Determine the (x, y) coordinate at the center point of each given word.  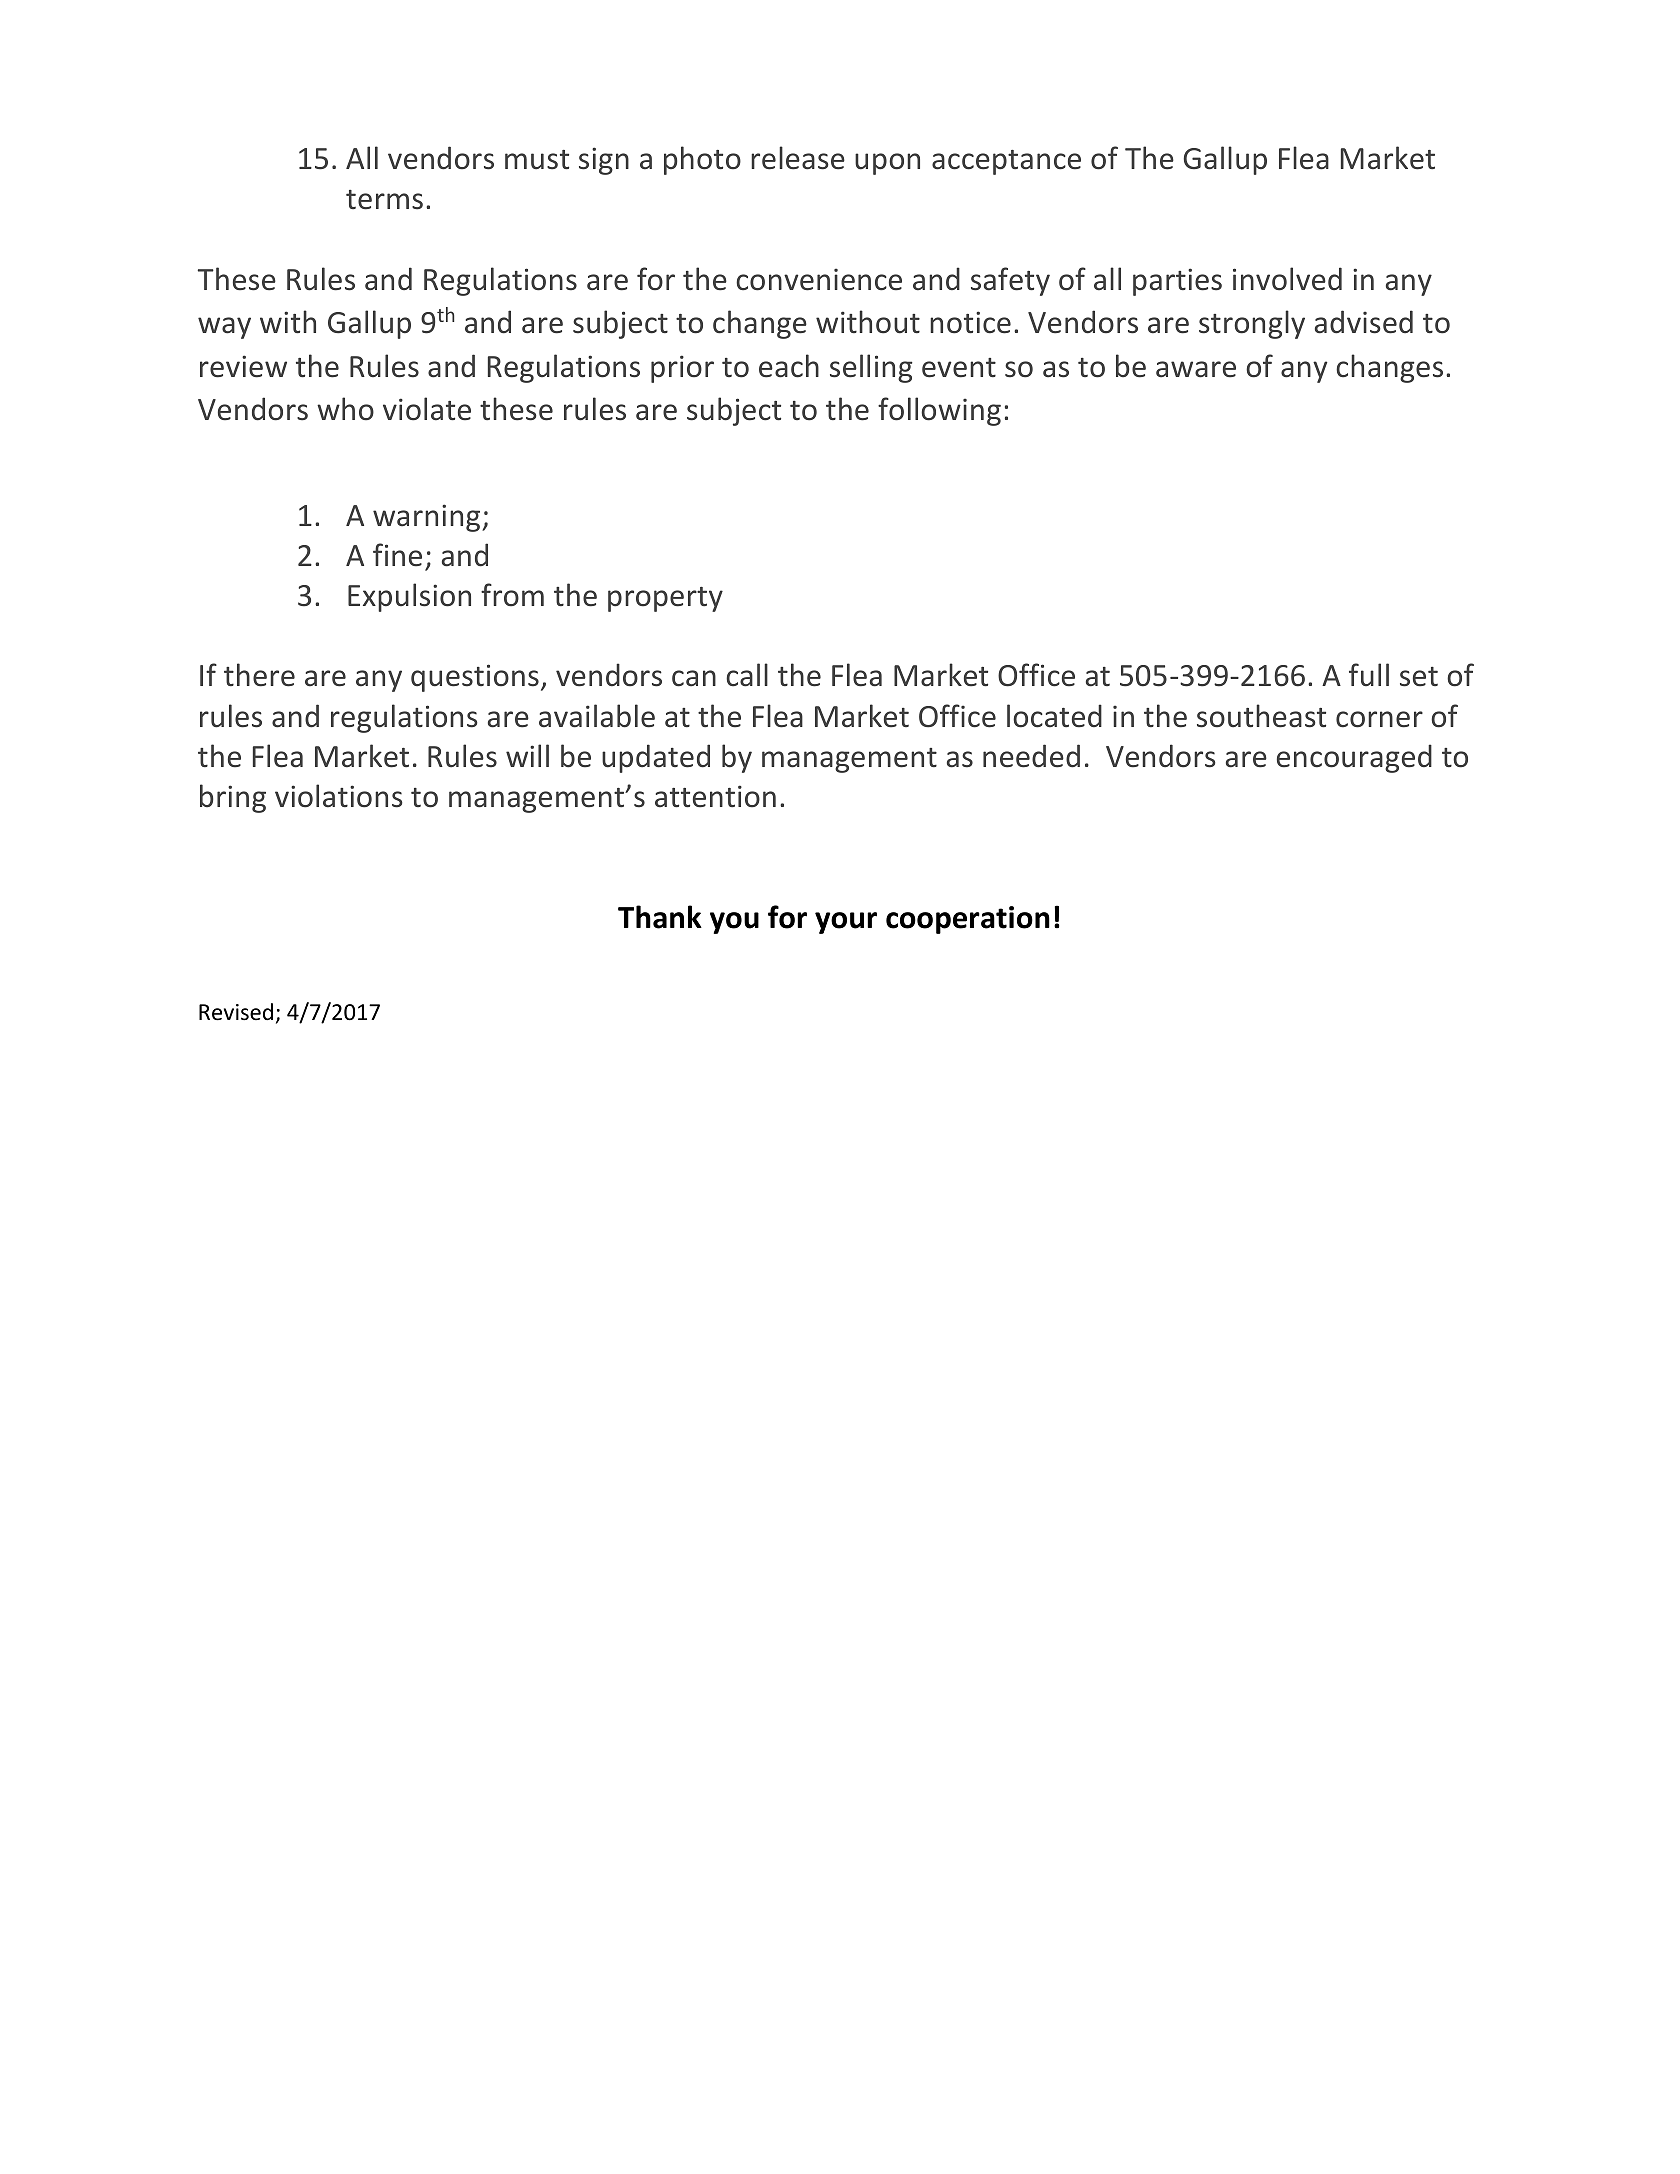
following (939, 411)
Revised (236, 1012)
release (798, 158)
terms (384, 200)
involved (1287, 279)
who (345, 409)
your (846, 923)
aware (1196, 369)
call (747, 675)
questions (475, 678)
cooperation (968, 920)
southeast (1261, 716)
